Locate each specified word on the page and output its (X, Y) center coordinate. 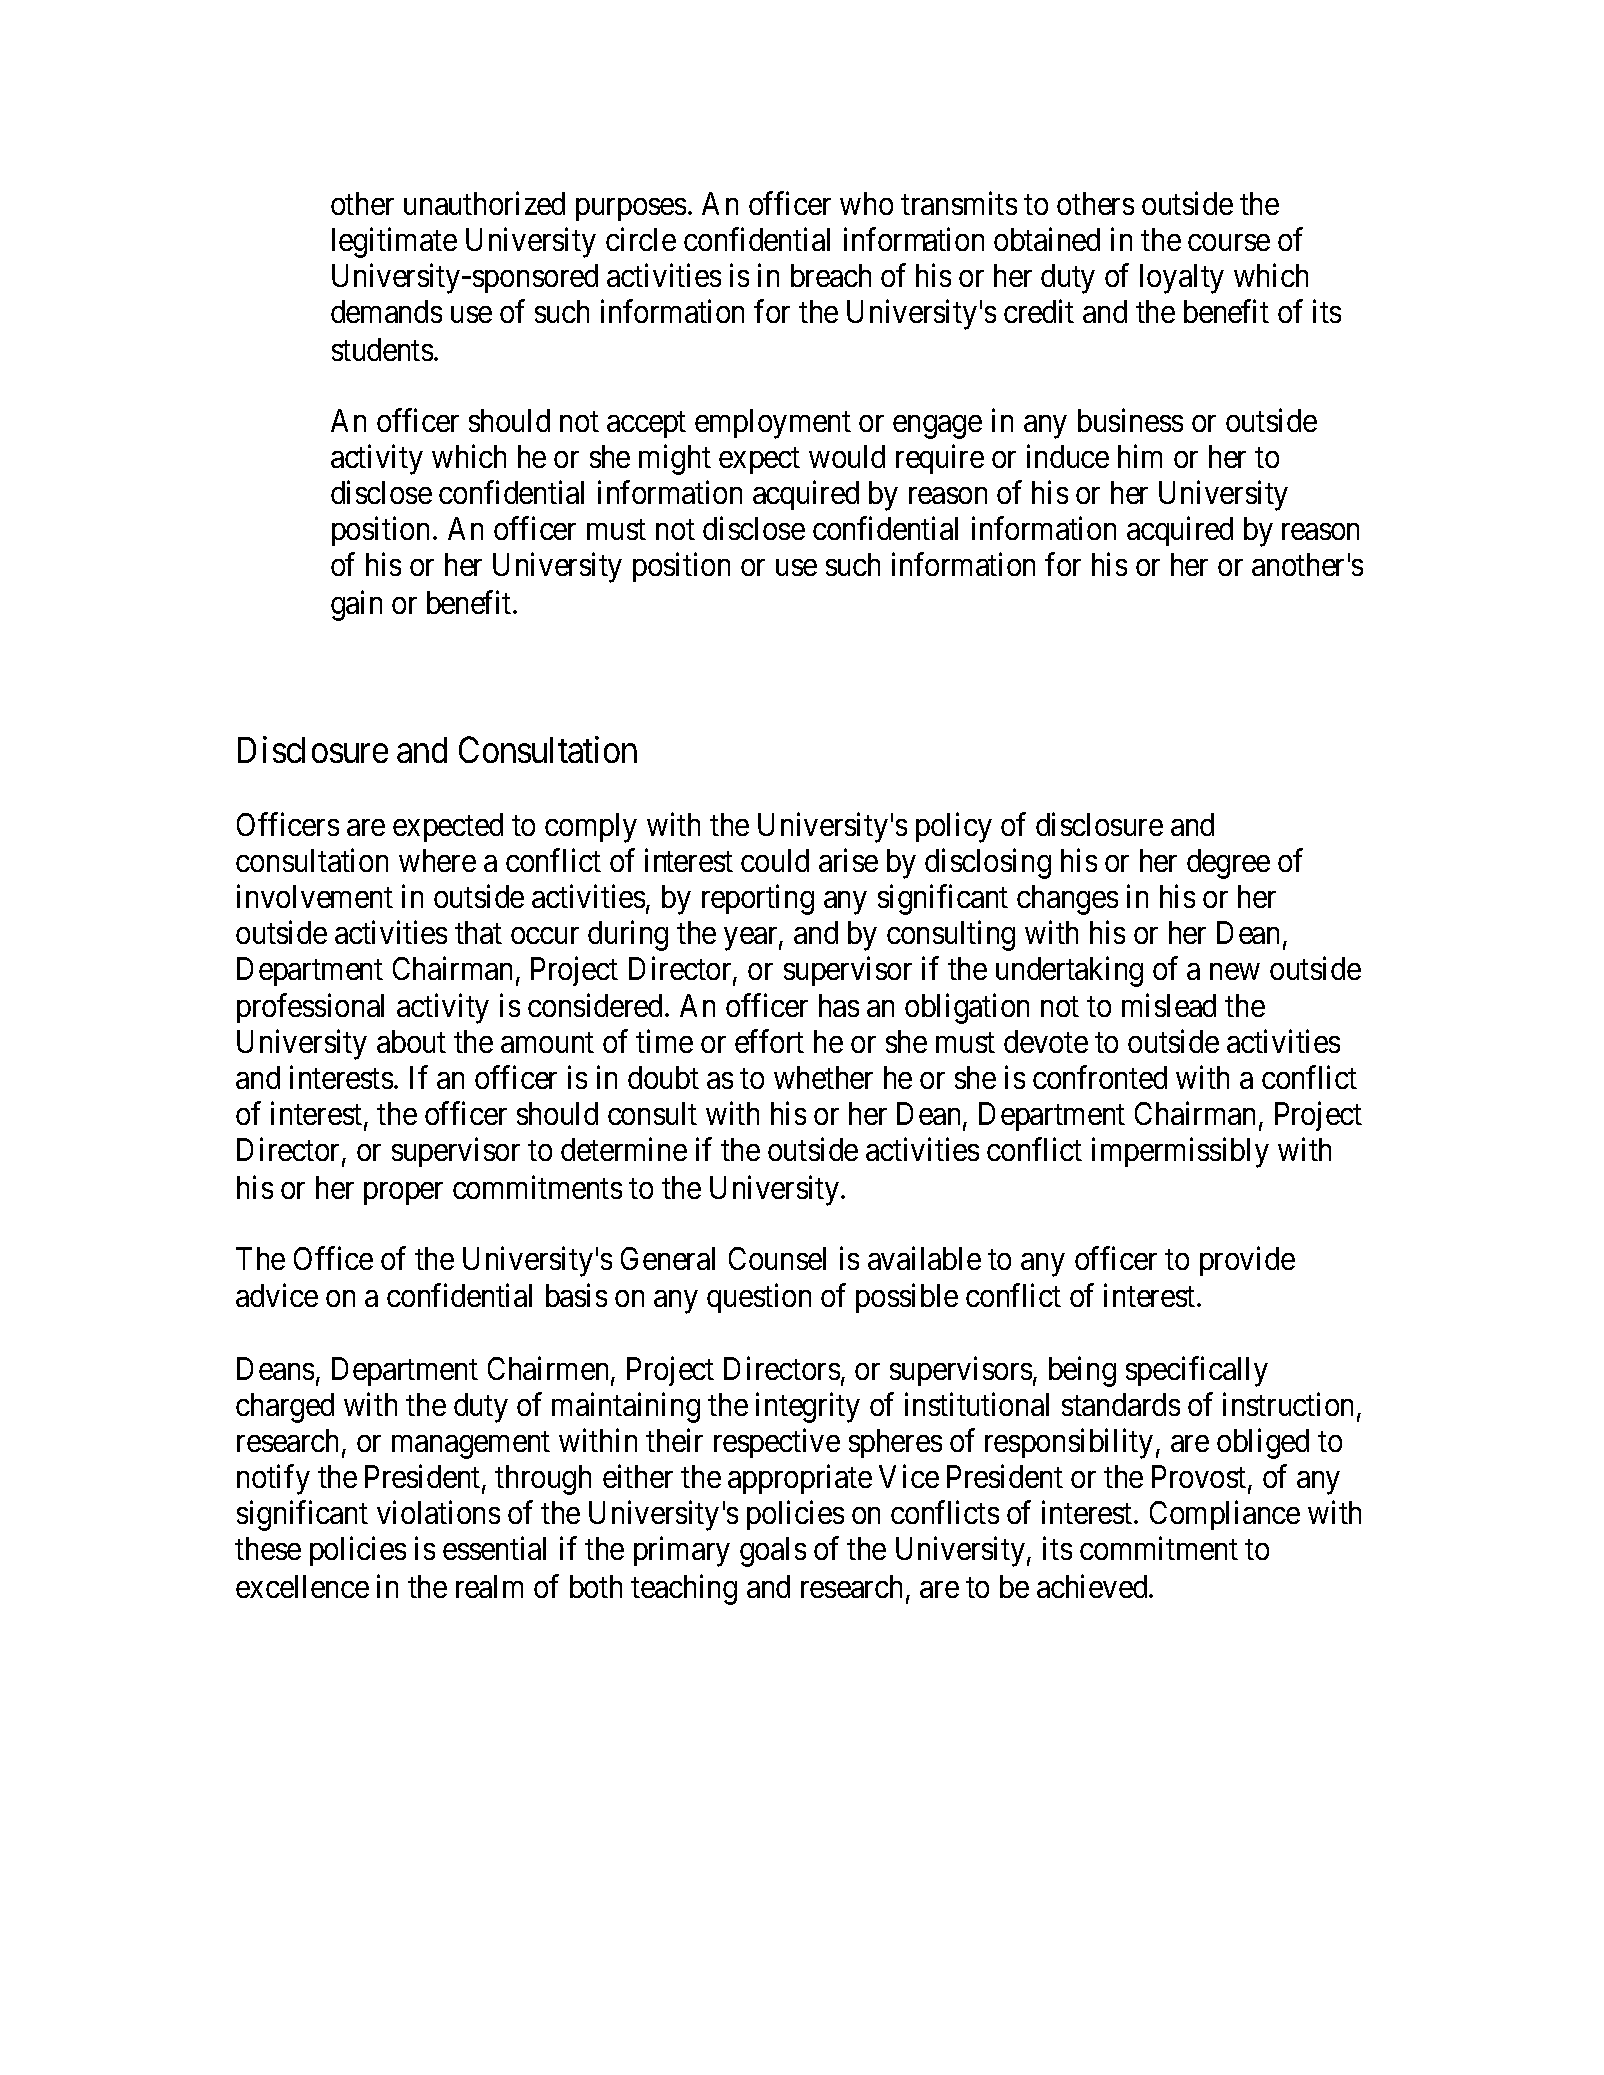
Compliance (1225, 1515)
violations (438, 1512)
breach (831, 275)
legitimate (394, 243)
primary (682, 1552)
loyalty (1182, 279)
